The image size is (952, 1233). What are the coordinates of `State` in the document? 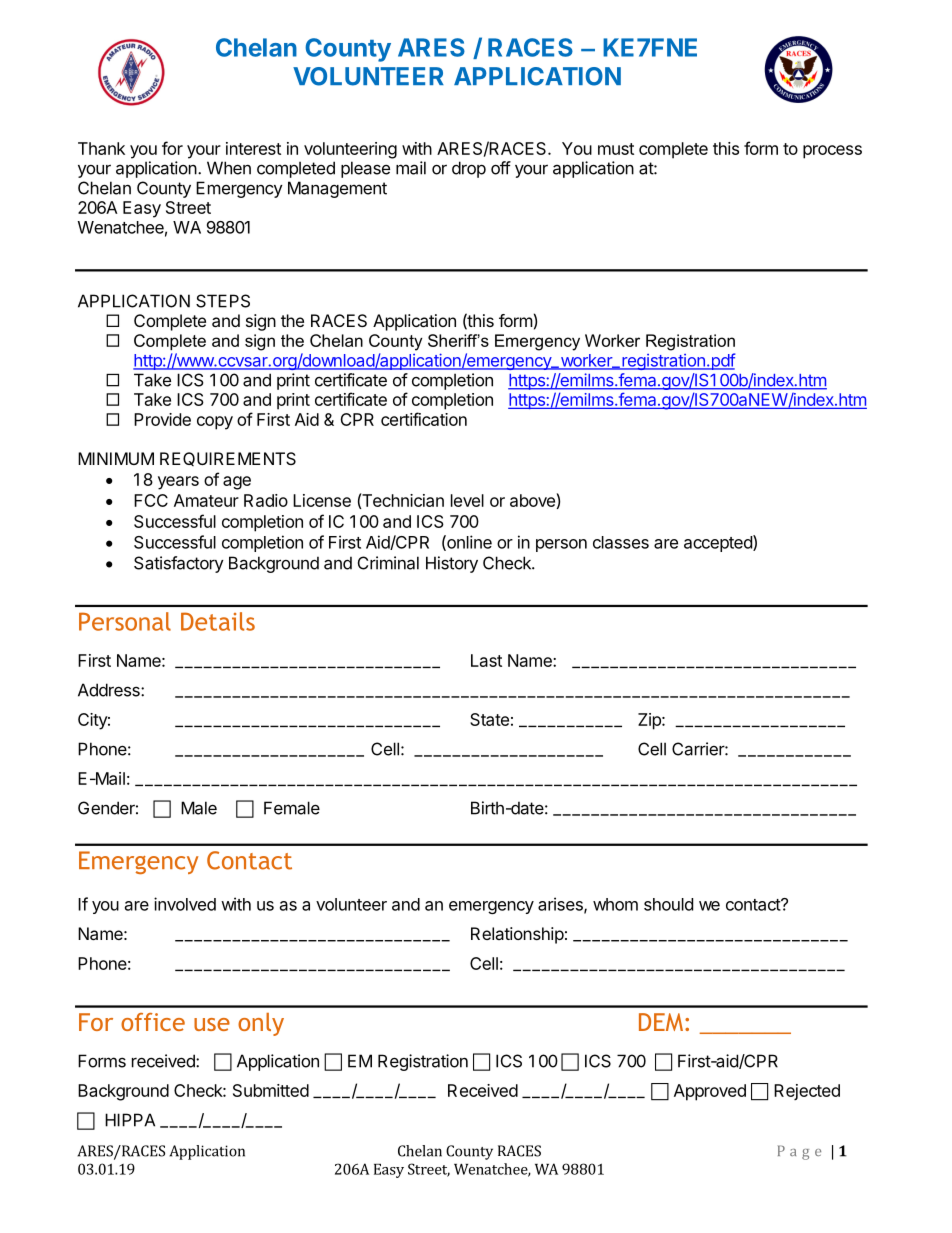 It's located at (489, 719).
